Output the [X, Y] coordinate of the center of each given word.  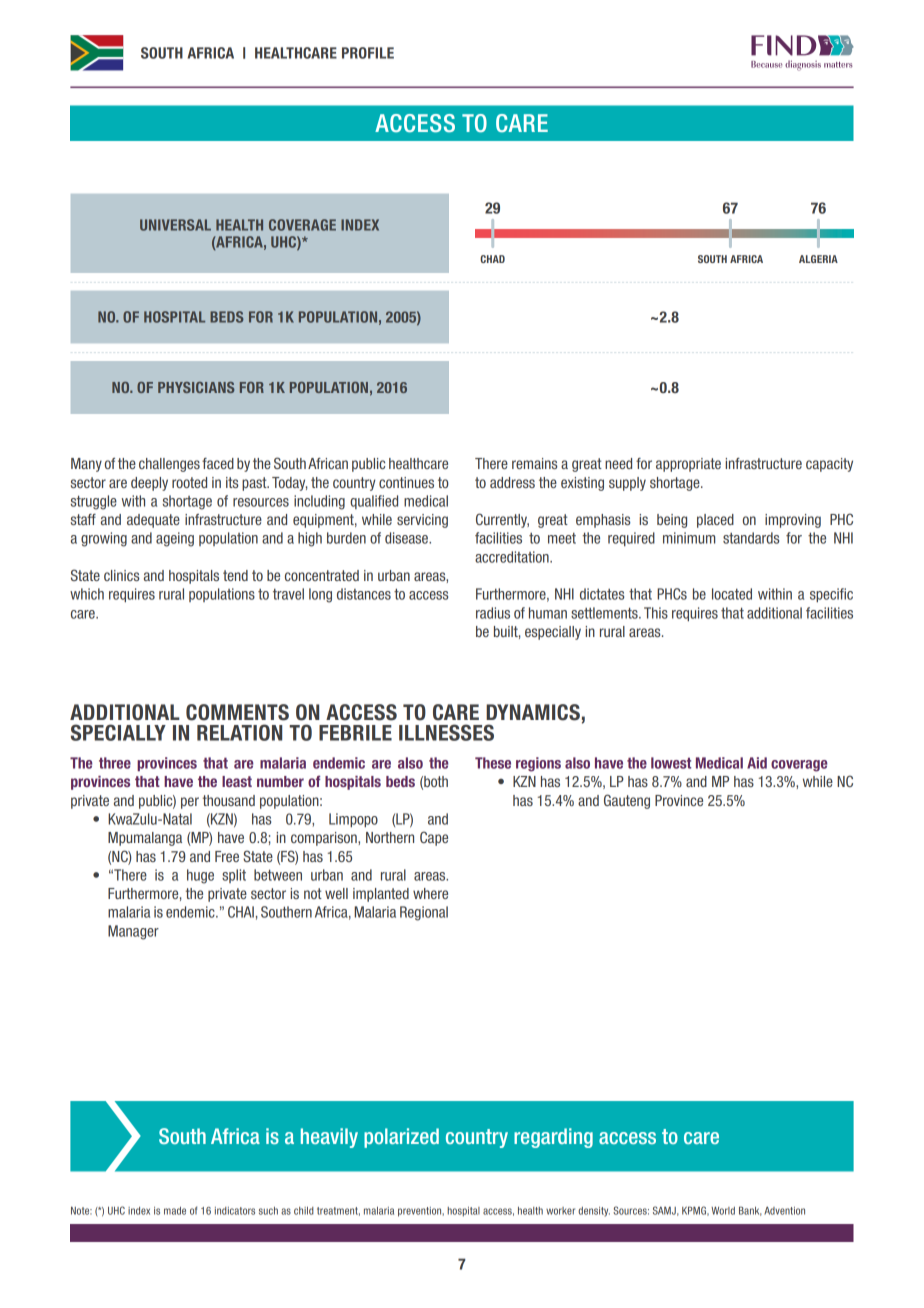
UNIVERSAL [175, 225]
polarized [401, 1138]
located [732, 594]
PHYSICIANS [196, 387]
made [175, 1211]
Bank [750, 1211]
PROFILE [368, 53]
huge [200, 876]
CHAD [492, 259]
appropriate [688, 465]
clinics [122, 575]
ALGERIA [818, 259]
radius [493, 613]
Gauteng [627, 801]
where [430, 893]
